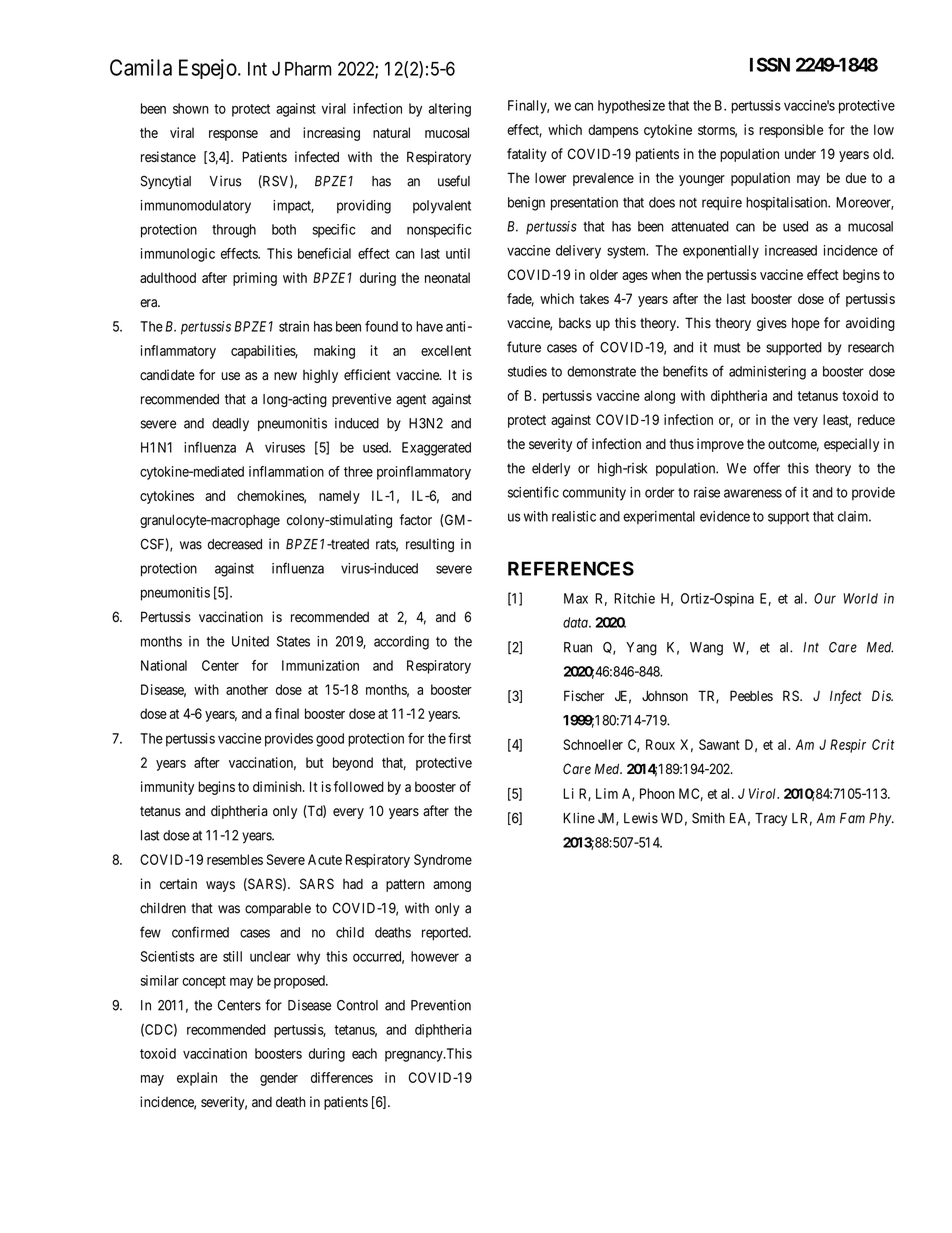 The width and height of the image is (952, 1233). I want to click on explain, so click(197, 1079).
